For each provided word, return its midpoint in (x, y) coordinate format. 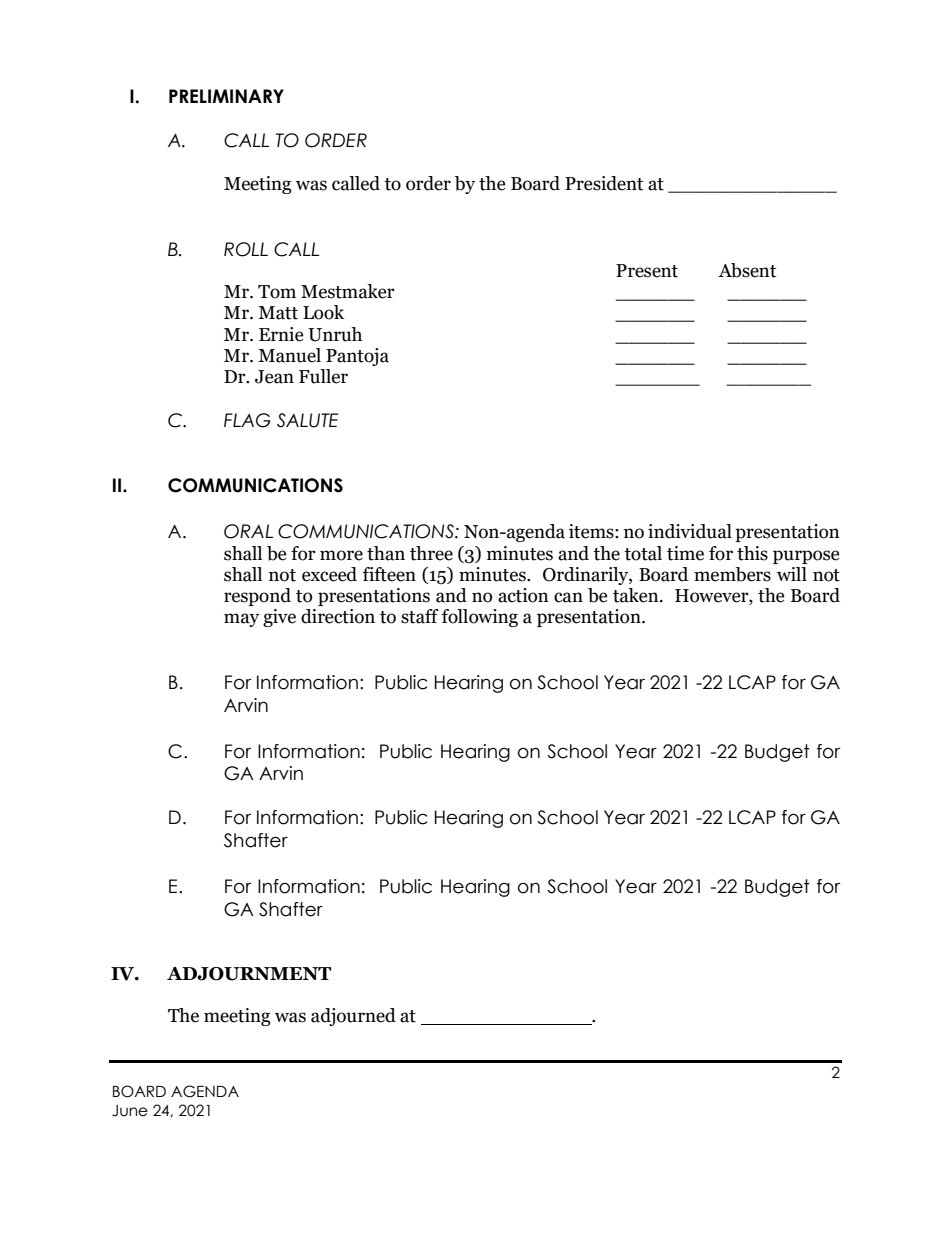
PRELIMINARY (226, 96)
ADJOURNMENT (249, 974)
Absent (747, 270)
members (732, 574)
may (241, 620)
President (604, 183)
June (130, 1111)
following (480, 618)
